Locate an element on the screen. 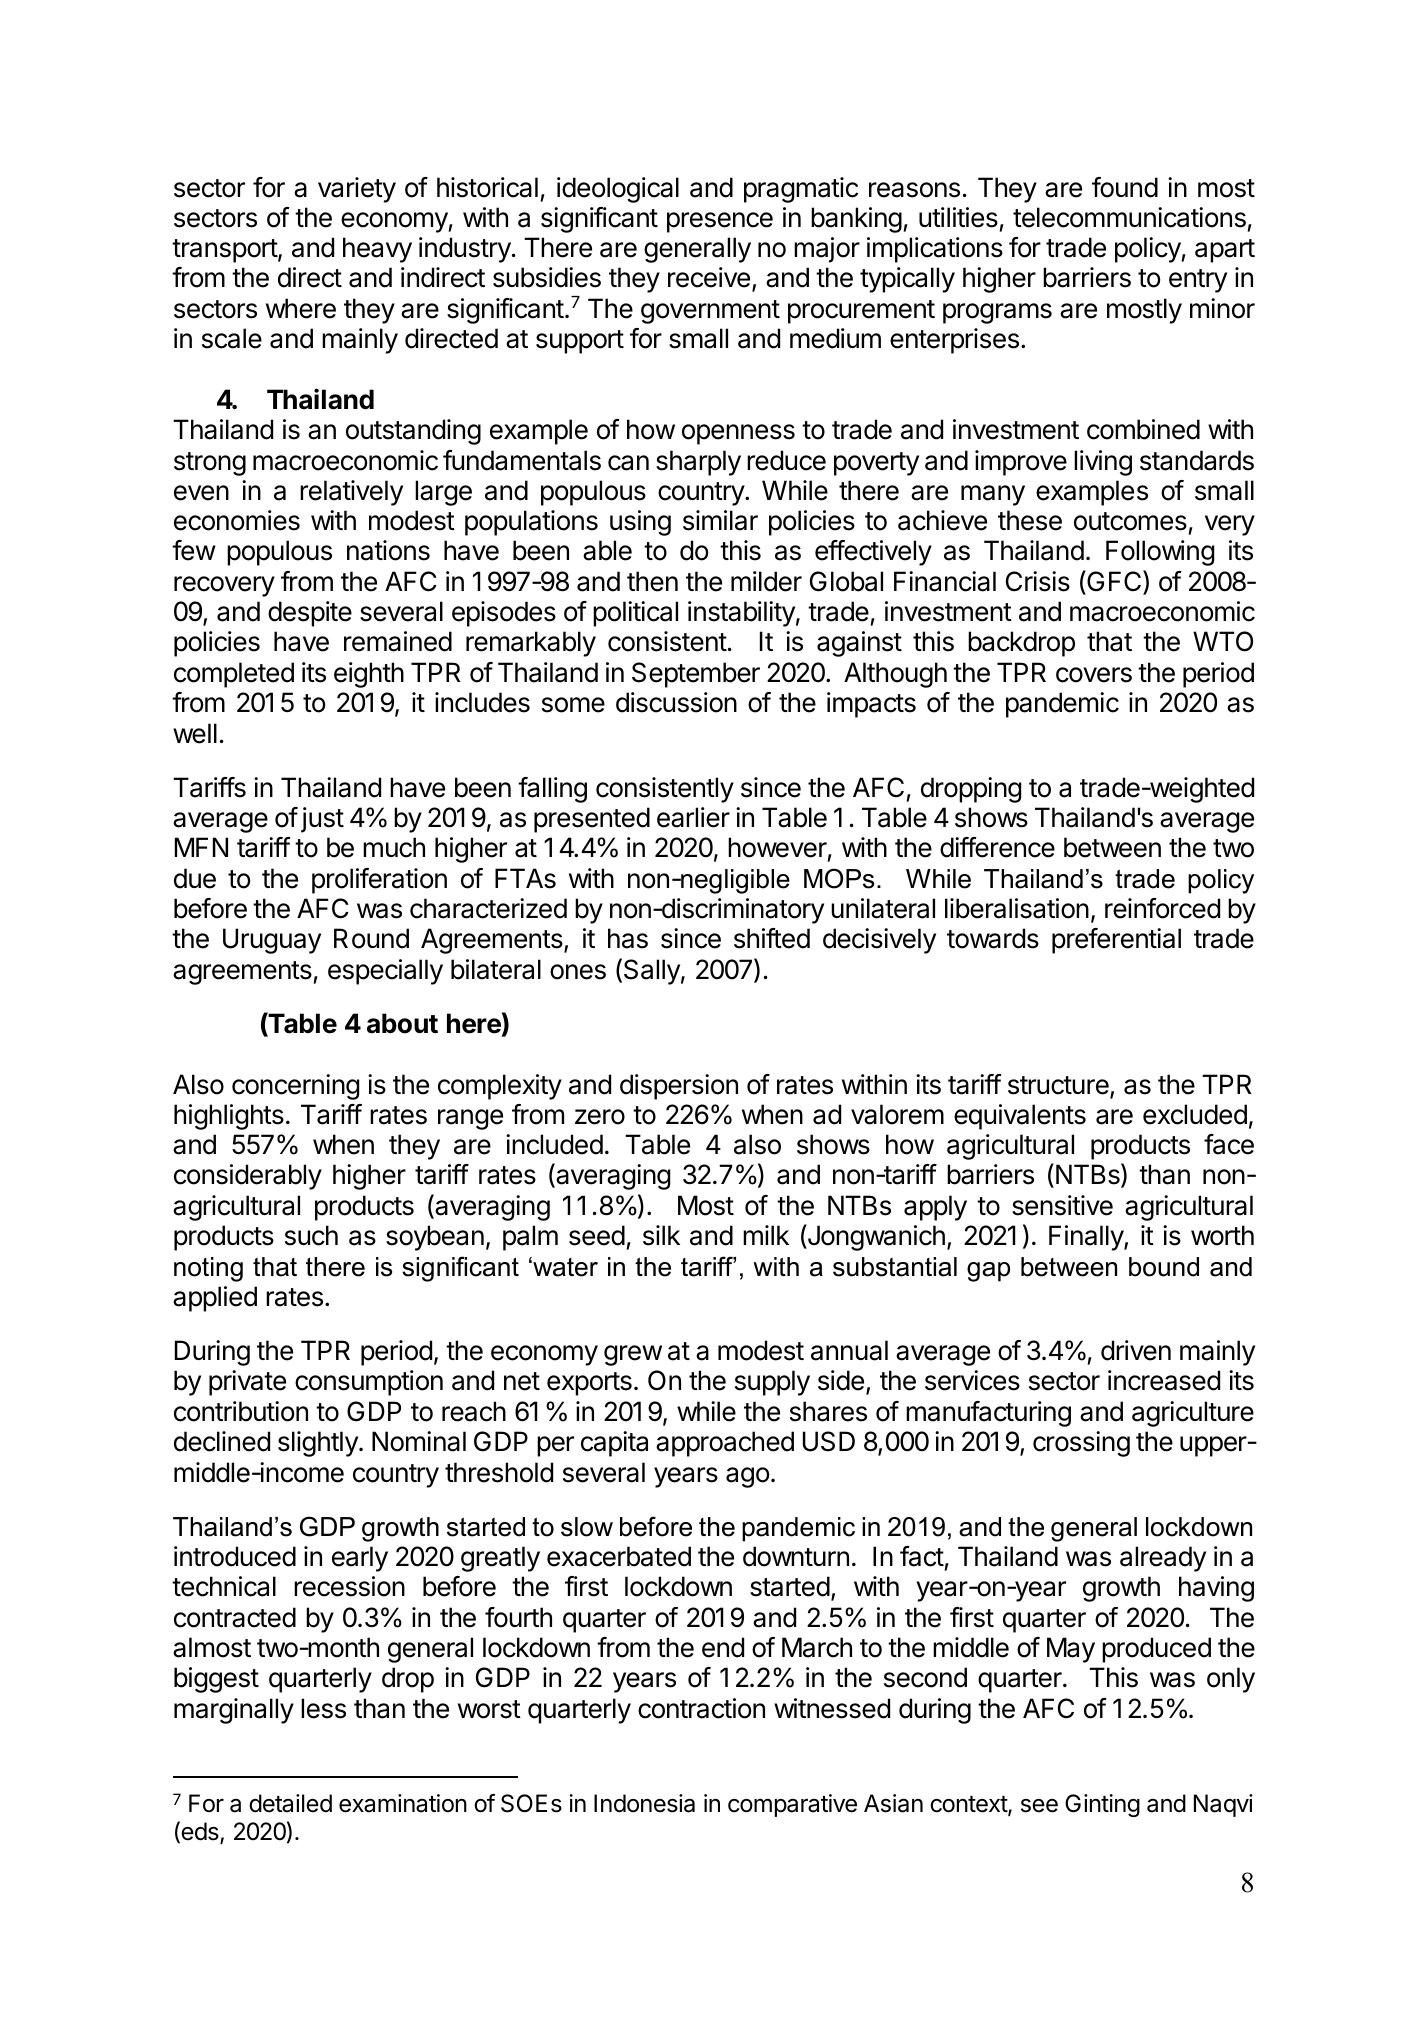 The image size is (1427, 2018). shifted is located at coordinates (772, 938).
